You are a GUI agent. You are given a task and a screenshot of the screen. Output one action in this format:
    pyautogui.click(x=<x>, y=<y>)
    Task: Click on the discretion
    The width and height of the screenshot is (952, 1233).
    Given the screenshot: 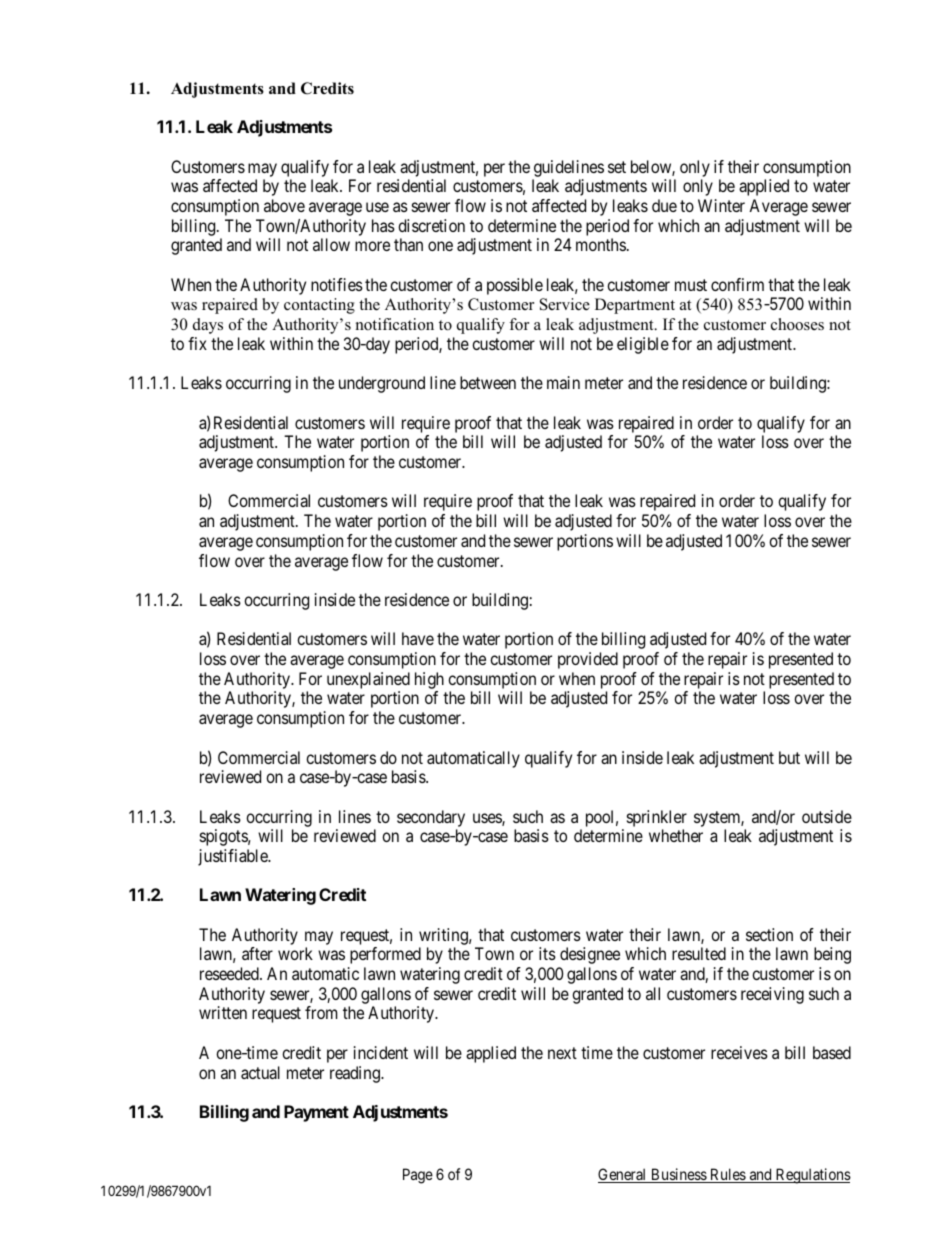 What is the action you would take?
    pyautogui.click(x=431, y=225)
